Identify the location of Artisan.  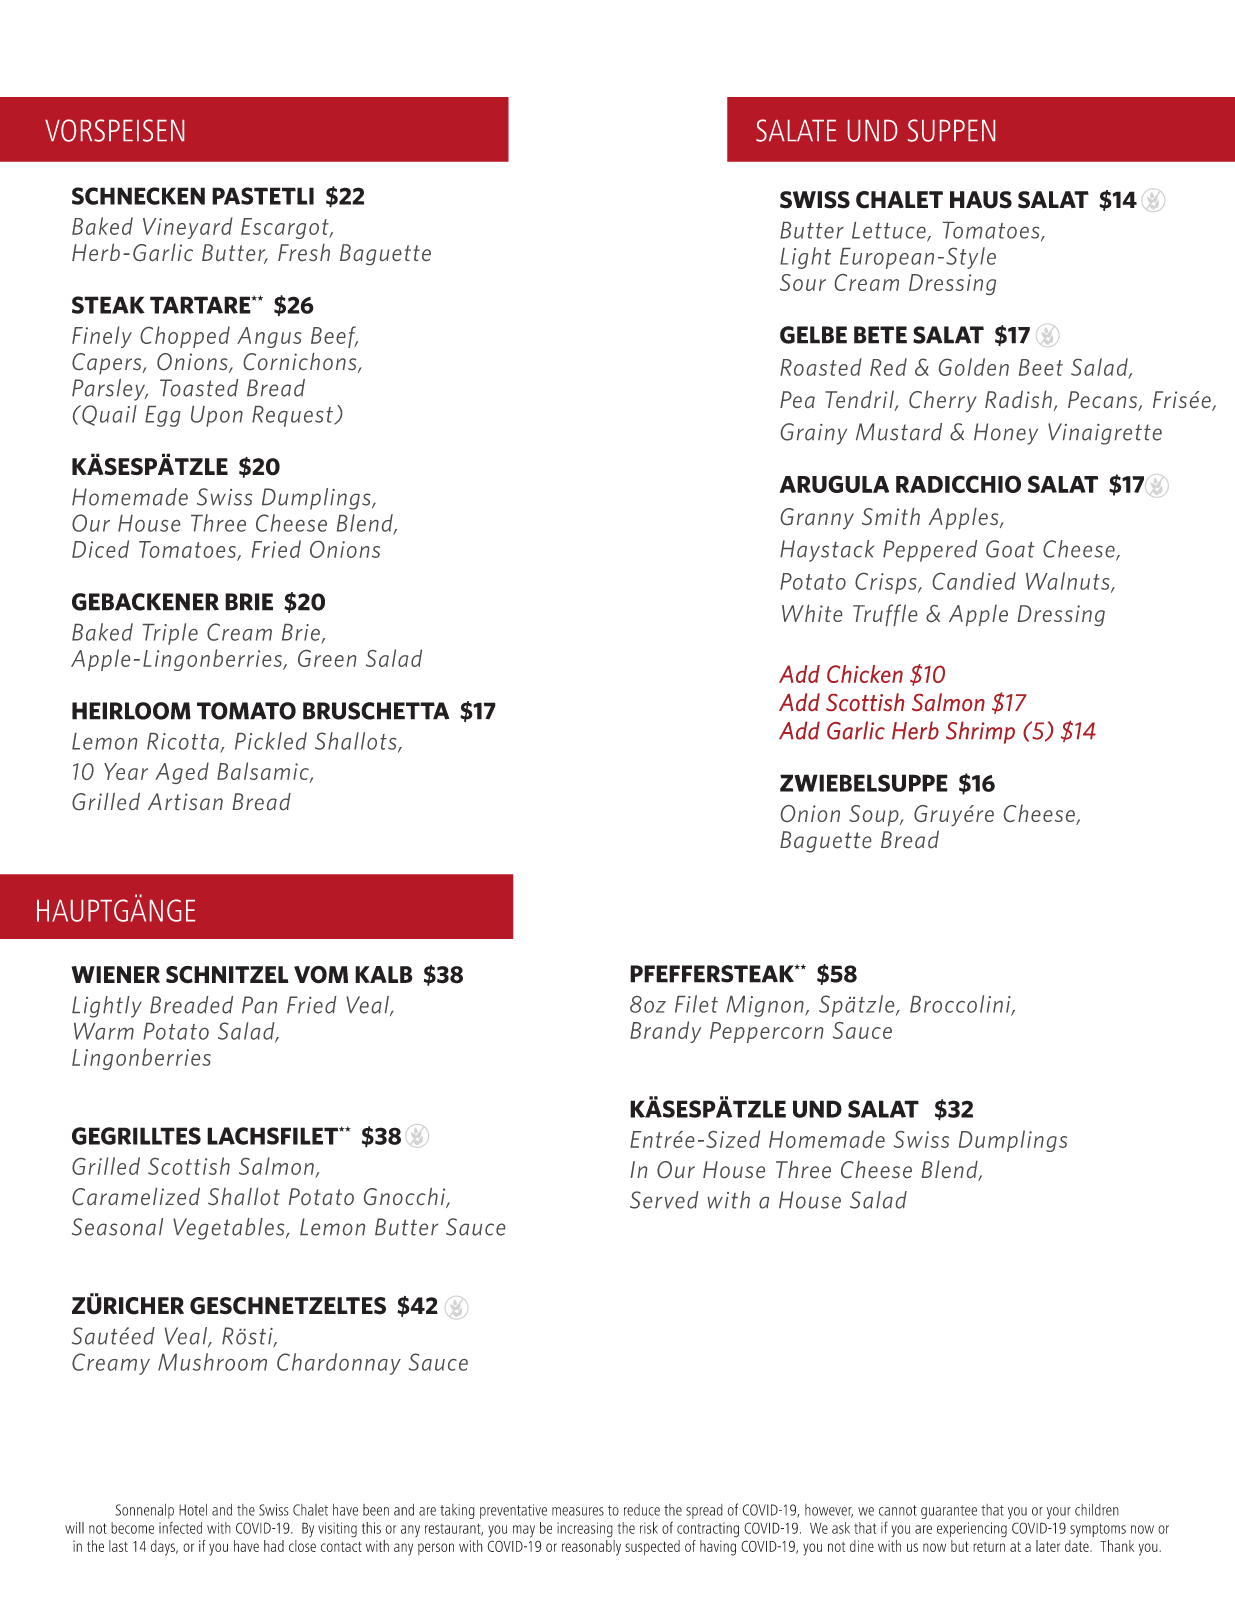
(185, 801).
